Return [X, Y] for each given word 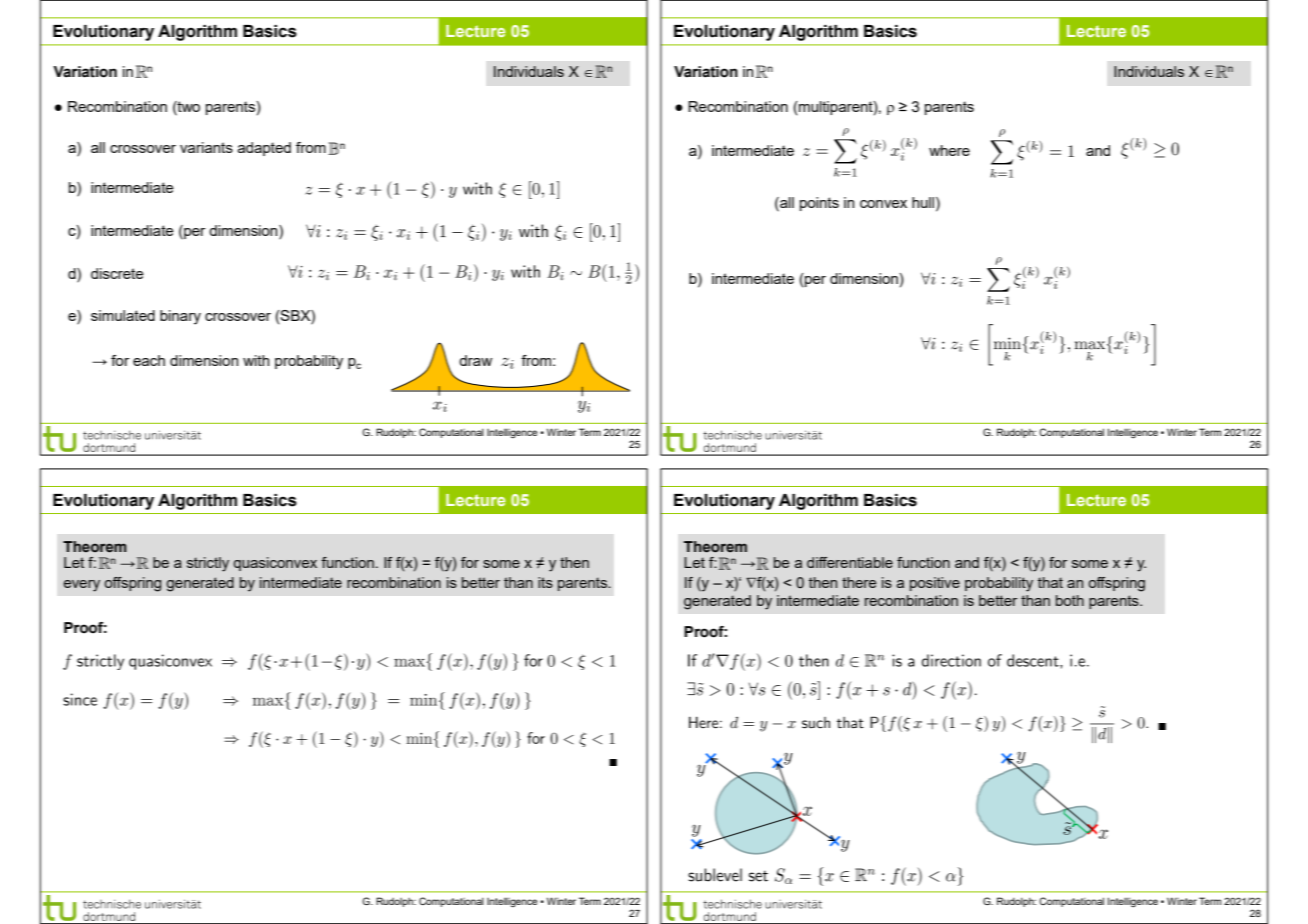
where [949, 150]
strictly [208, 564]
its [545, 582]
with [256, 360]
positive [935, 584]
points [819, 204]
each [149, 360]
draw [475, 360]
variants [206, 147]
